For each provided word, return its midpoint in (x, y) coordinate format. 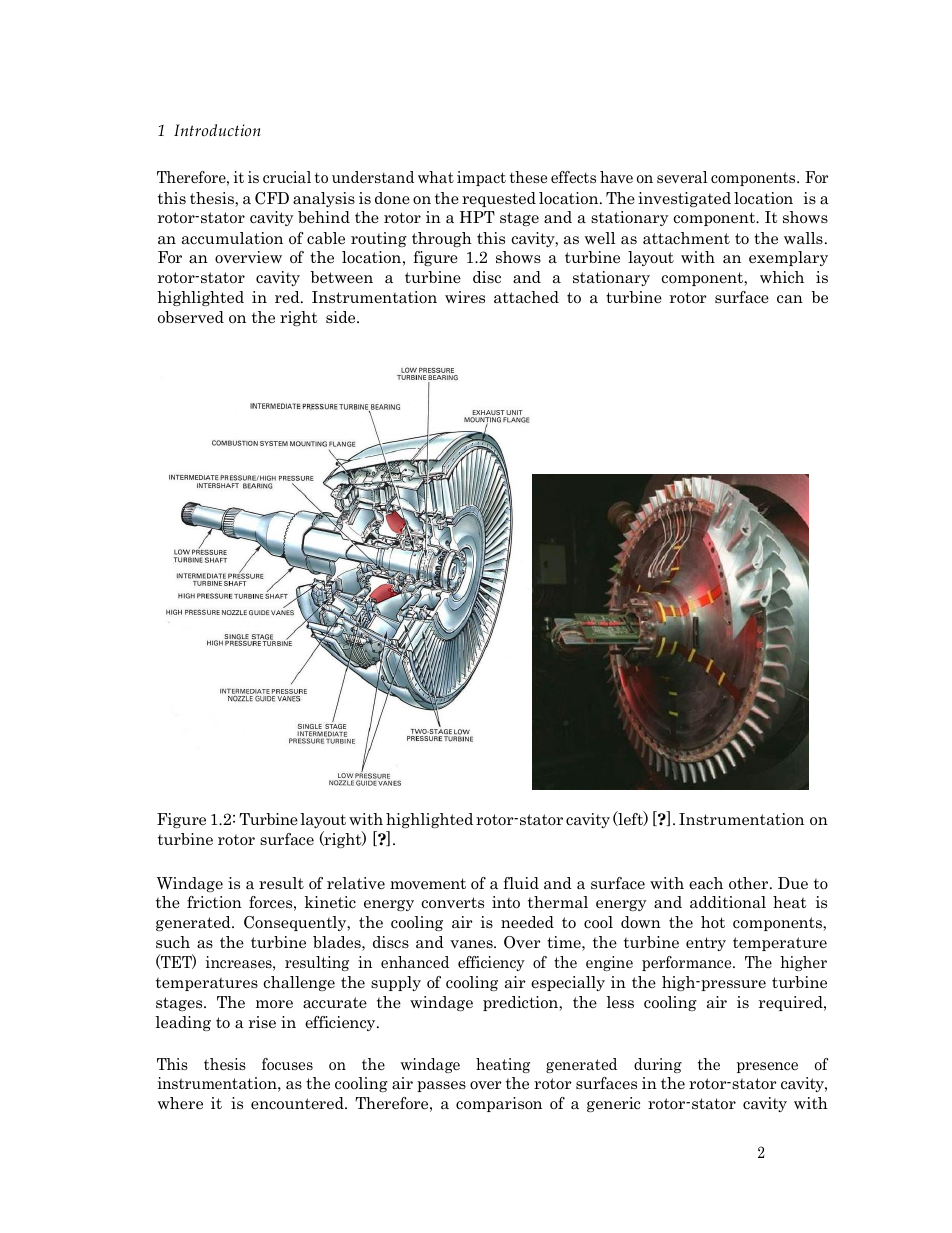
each (706, 883)
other (750, 883)
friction (214, 902)
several (682, 177)
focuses (287, 1064)
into (506, 902)
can (790, 299)
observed (191, 317)
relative (356, 883)
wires (465, 297)
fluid (521, 883)
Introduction (217, 130)
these (528, 177)
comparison (499, 1104)
